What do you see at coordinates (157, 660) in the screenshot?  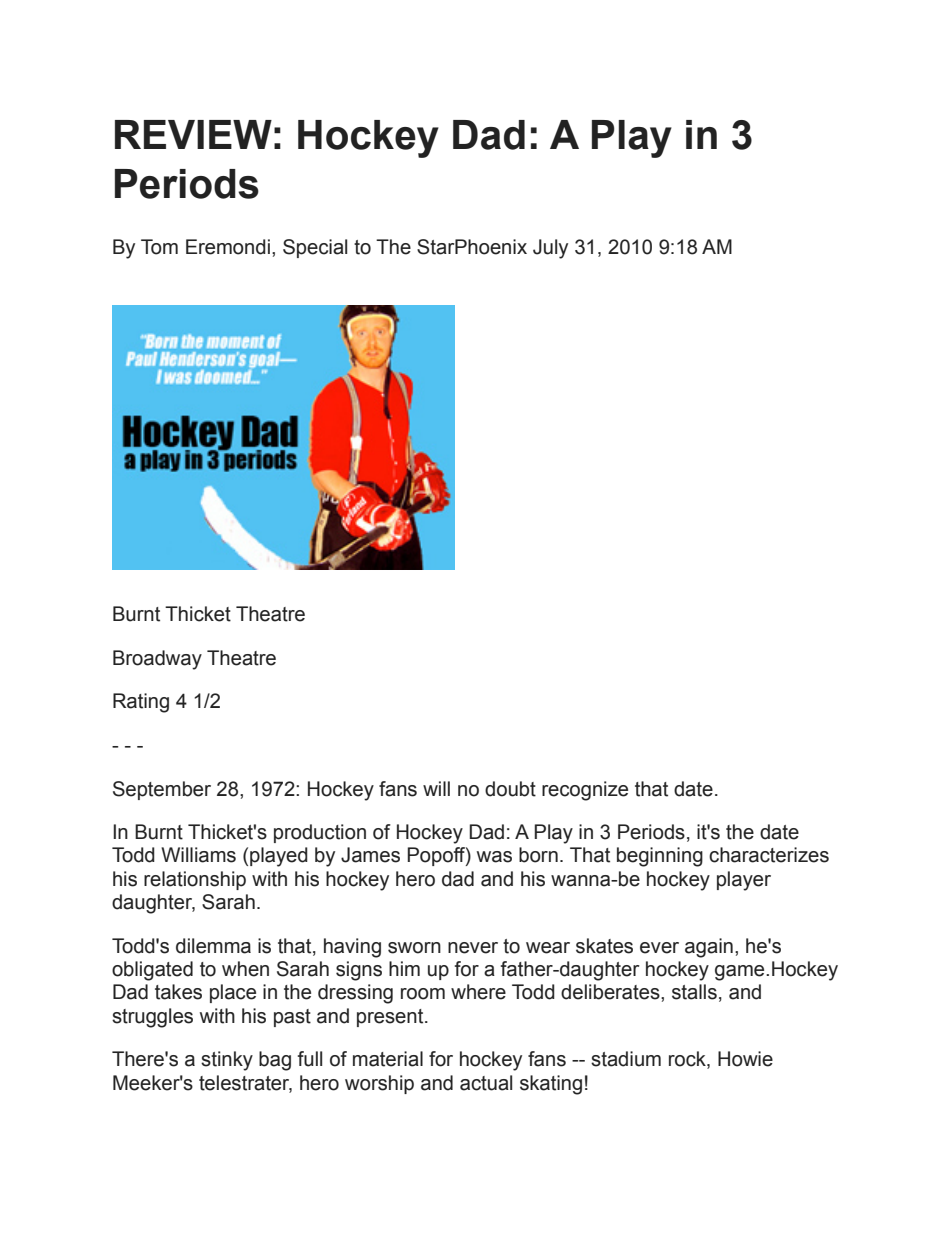 I see `Broadway` at bounding box center [157, 660].
